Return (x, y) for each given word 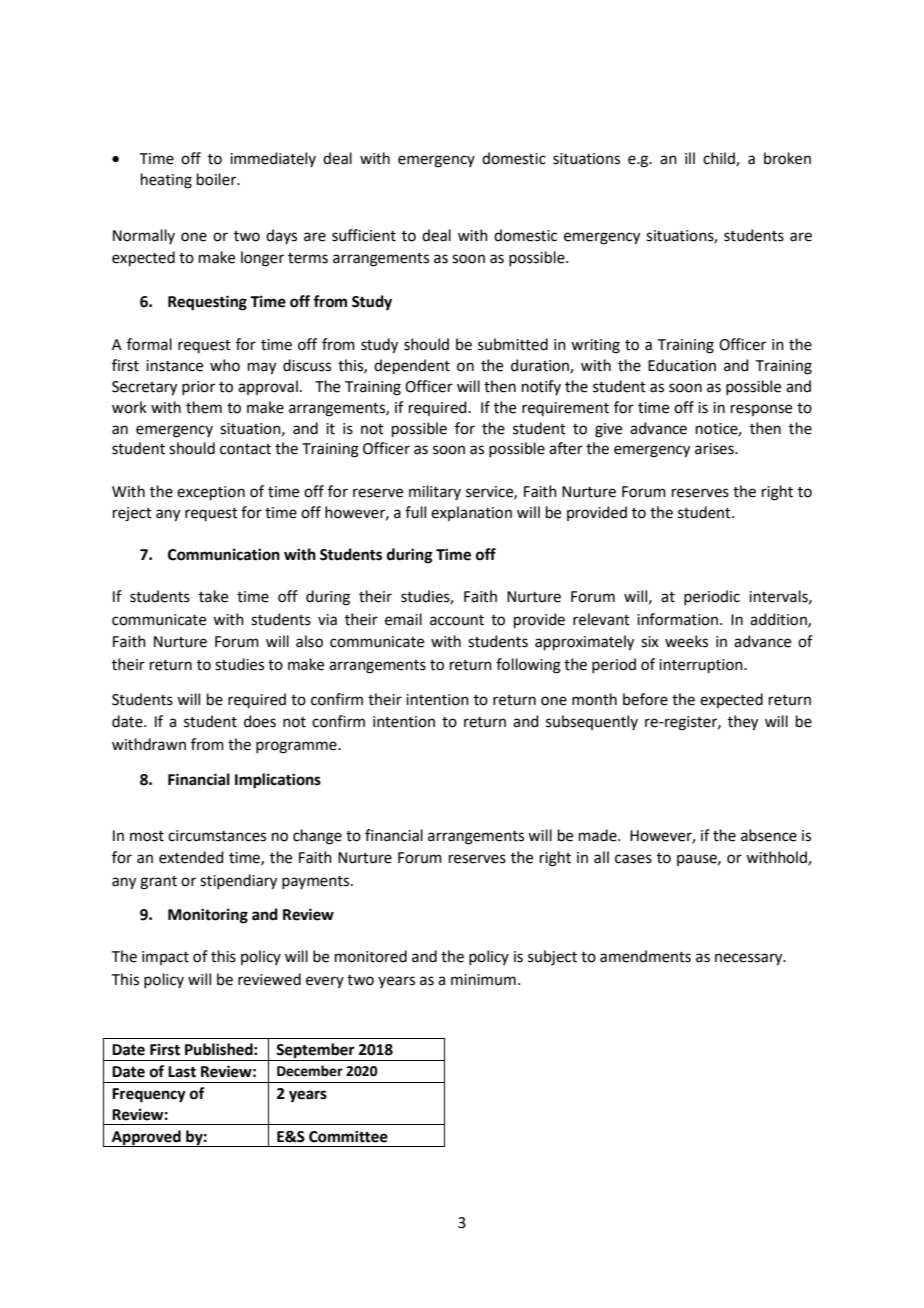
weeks (686, 641)
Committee (348, 1136)
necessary (750, 959)
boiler (218, 179)
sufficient (364, 235)
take (213, 596)
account (457, 620)
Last (182, 1072)
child (720, 159)
